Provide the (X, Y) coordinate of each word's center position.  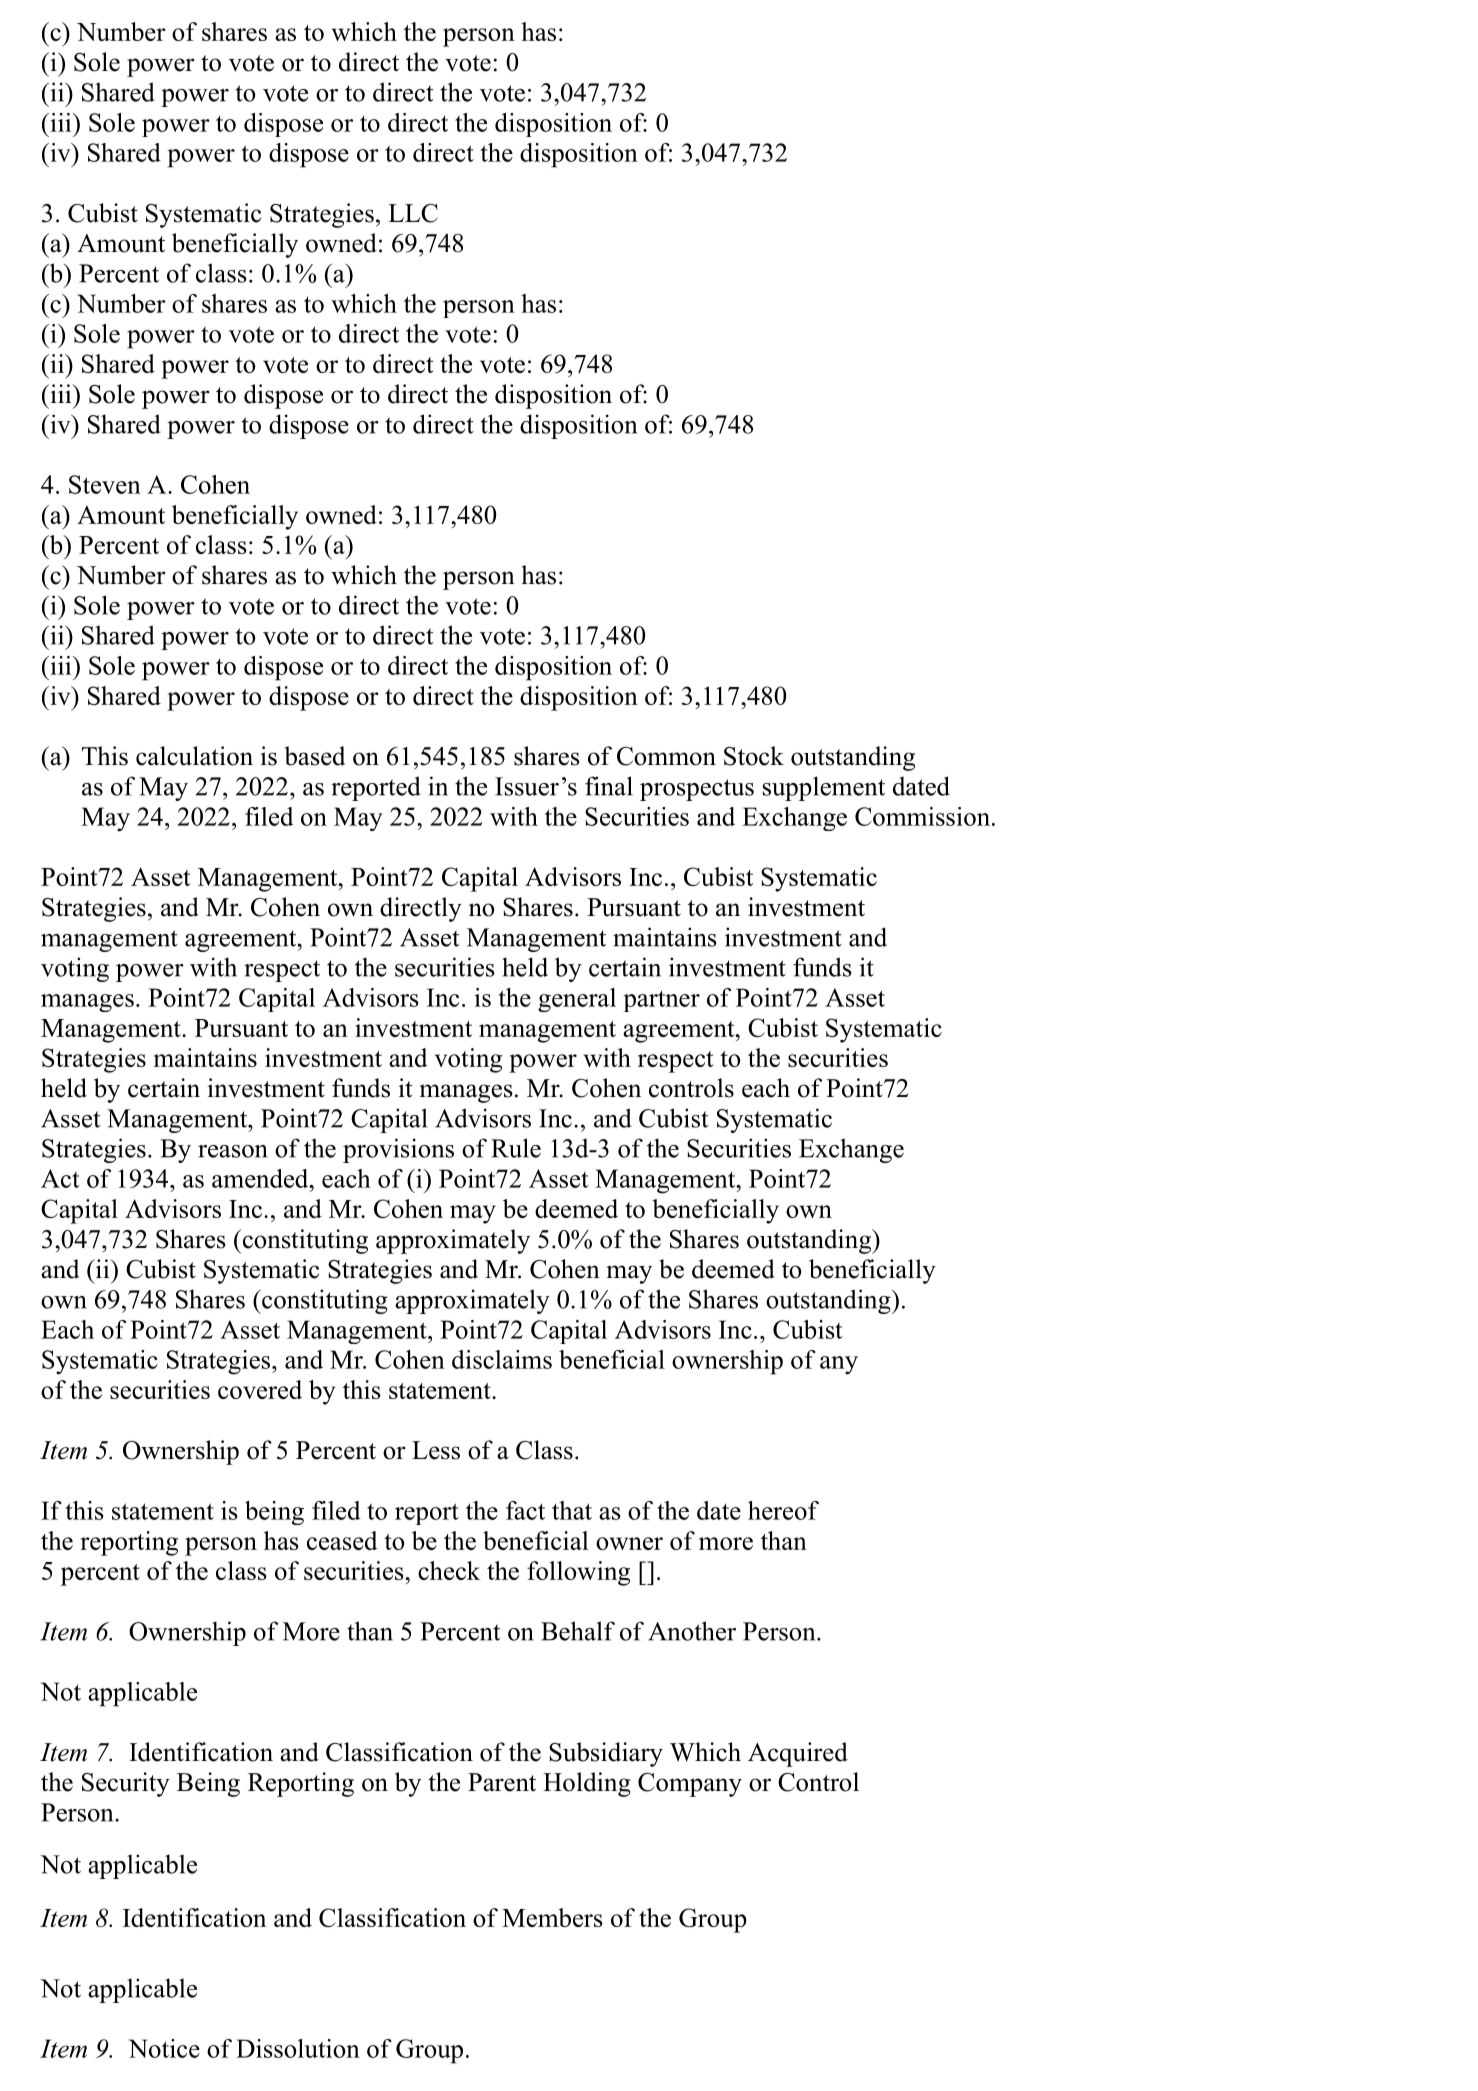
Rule (516, 1148)
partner (661, 1001)
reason (233, 1151)
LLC (413, 213)
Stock (754, 756)
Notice (164, 2048)
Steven (105, 484)
